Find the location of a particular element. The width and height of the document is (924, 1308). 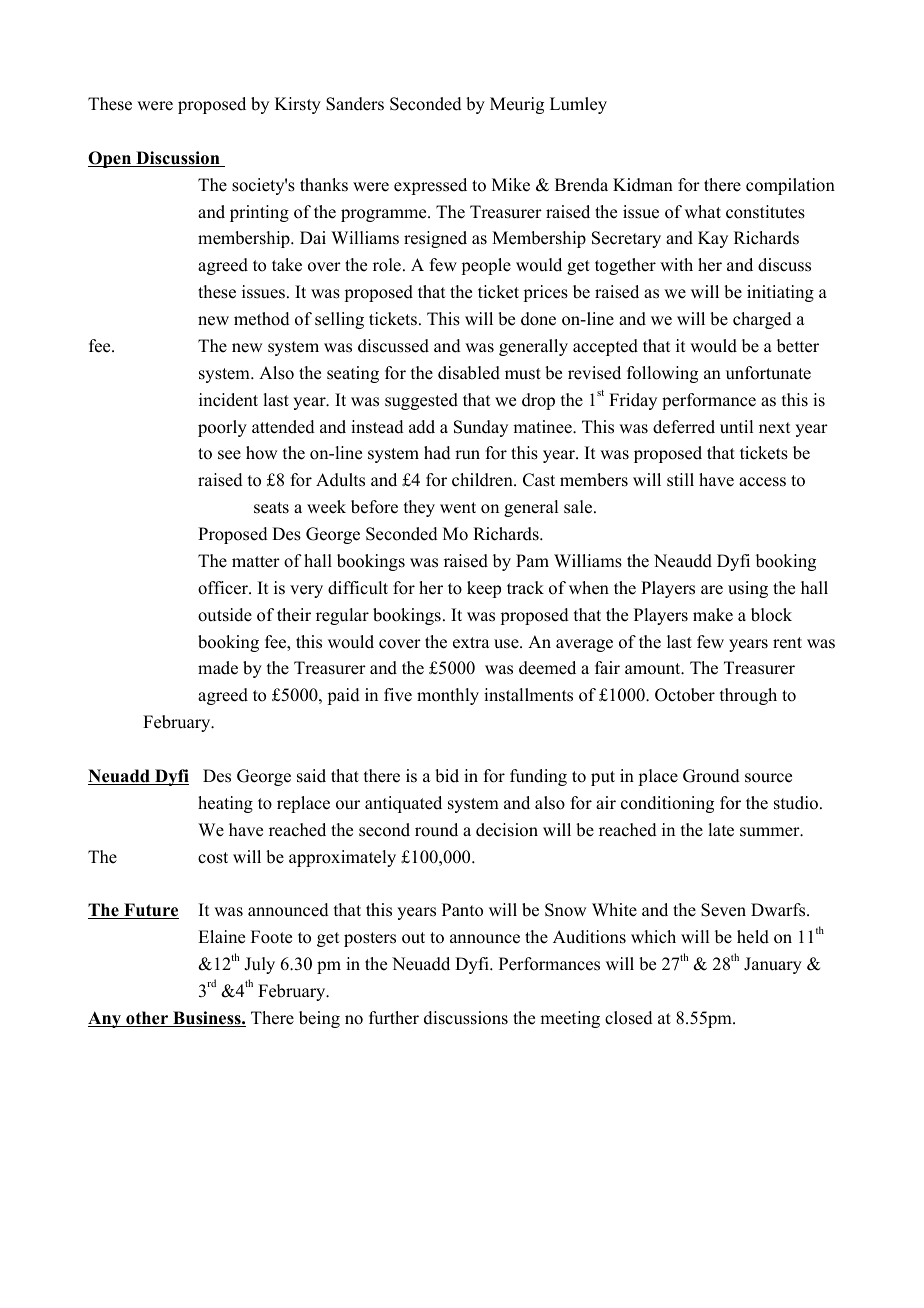

January is located at coordinates (773, 965).
